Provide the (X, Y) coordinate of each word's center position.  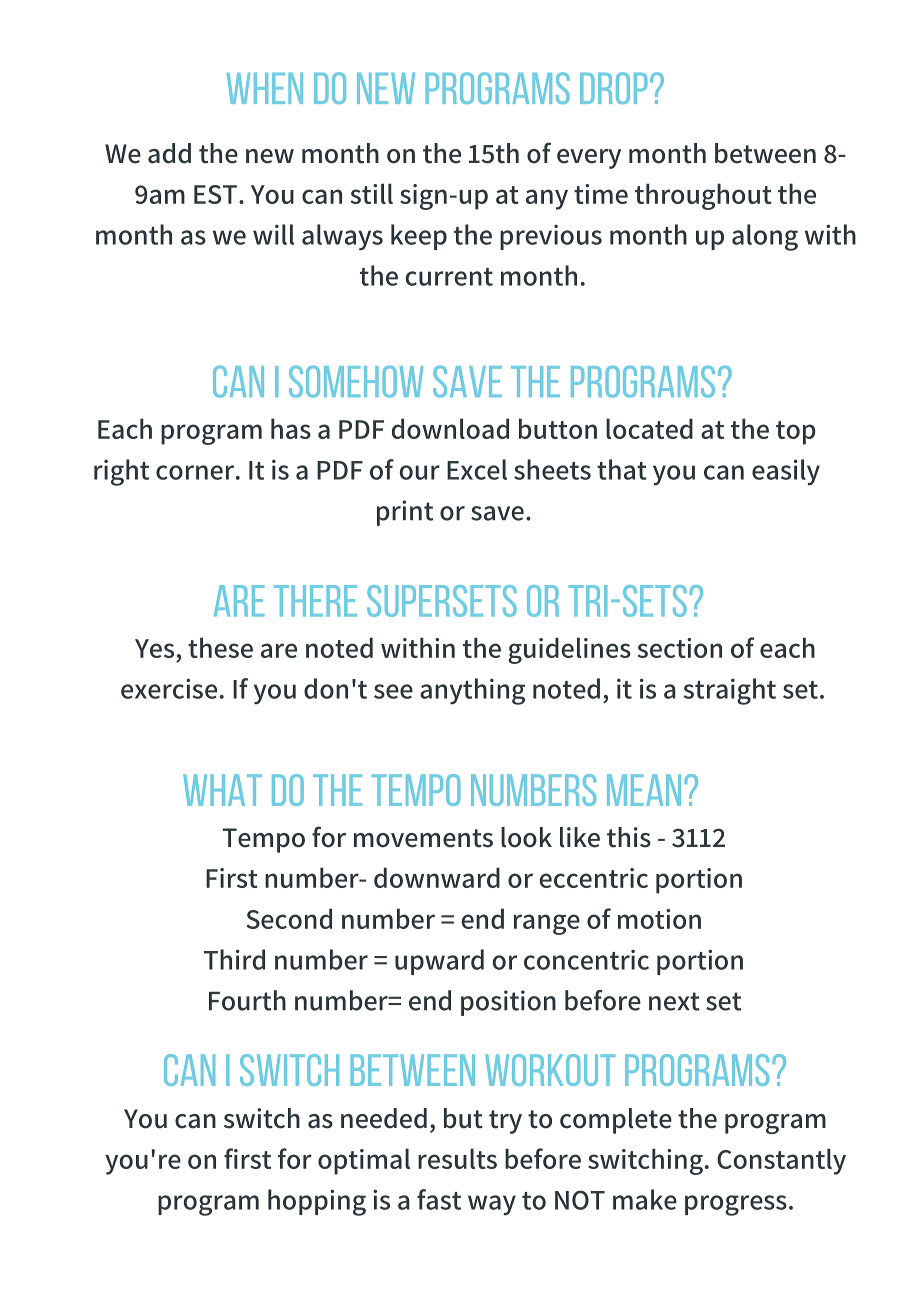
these (220, 647)
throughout (703, 196)
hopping (317, 1202)
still (372, 193)
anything (472, 691)
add (169, 153)
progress (736, 1205)
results (457, 1158)
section (680, 648)
